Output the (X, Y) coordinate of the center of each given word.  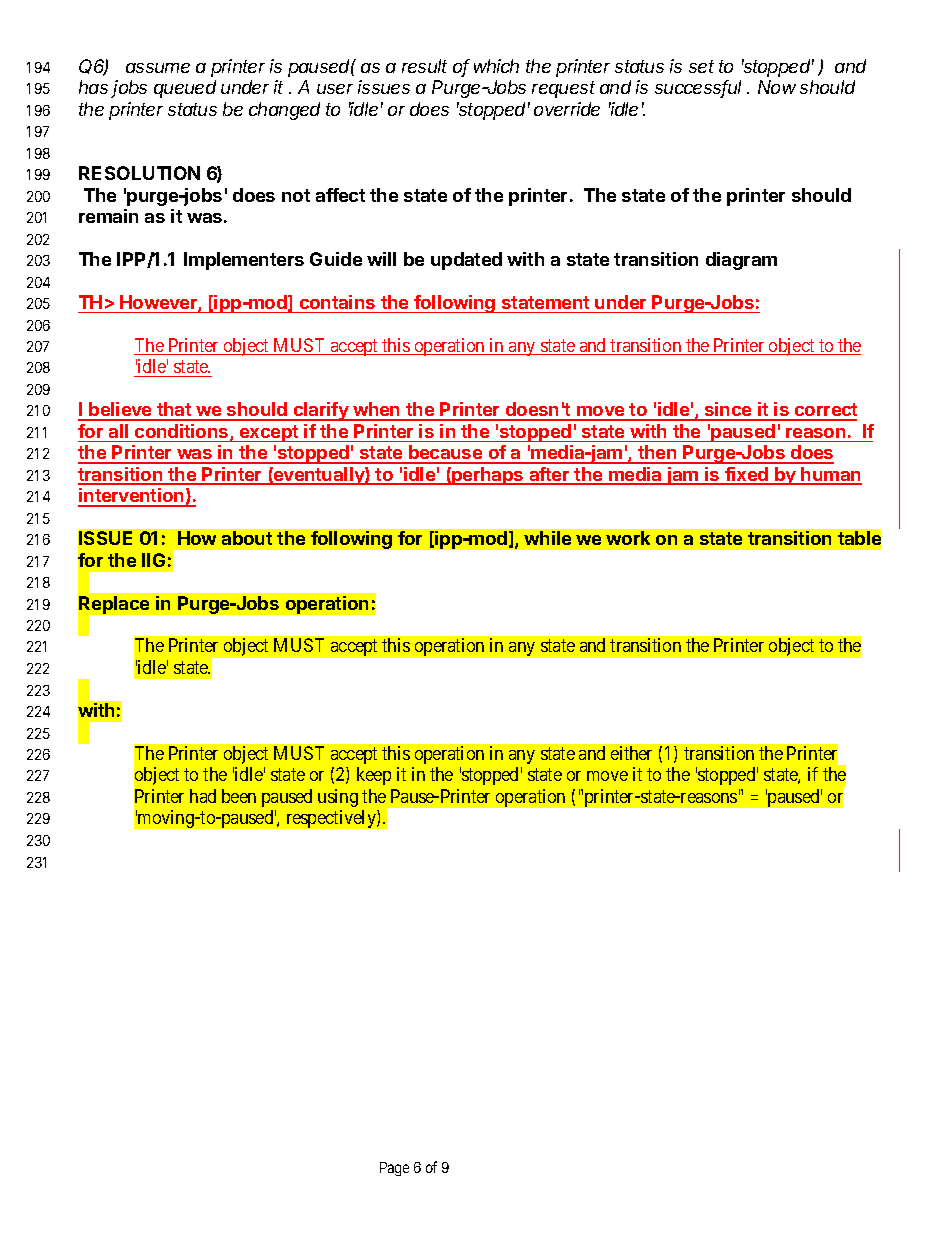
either (631, 753)
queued (185, 89)
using (338, 798)
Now (777, 87)
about (247, 538)
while (547, 538)
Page (394, 1169)
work (628, 538)
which (496, 66)
